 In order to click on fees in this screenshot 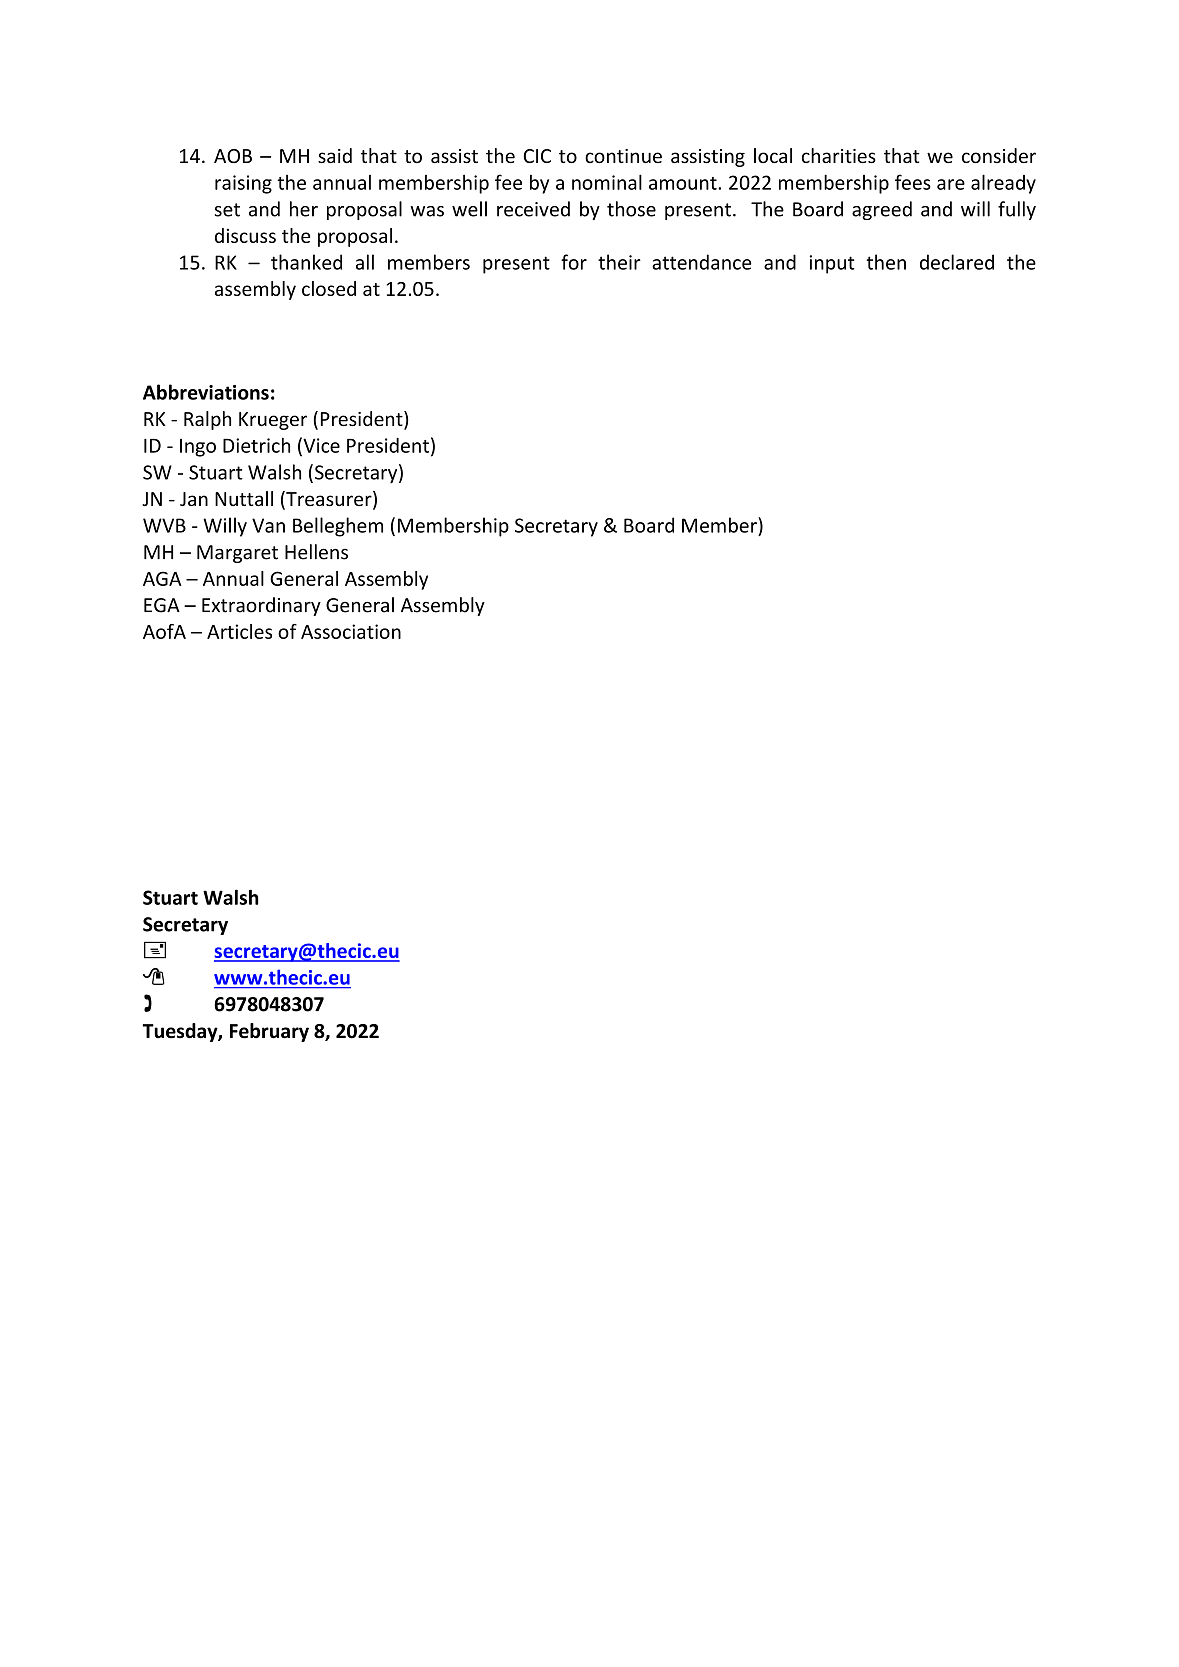, I will do `click(913, 182)`.
